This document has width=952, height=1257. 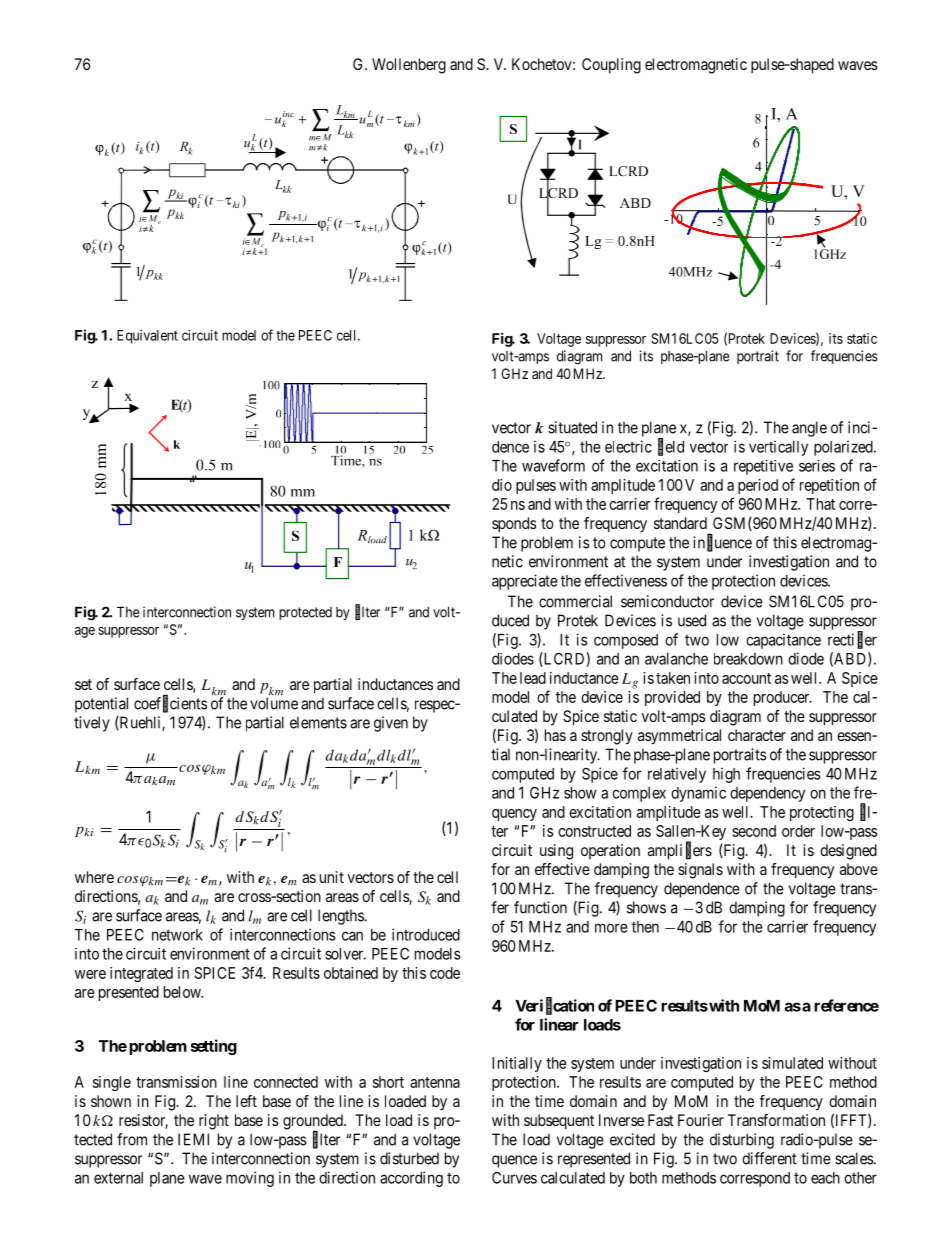 I want to click on different, so click(x=769, y=1158).
